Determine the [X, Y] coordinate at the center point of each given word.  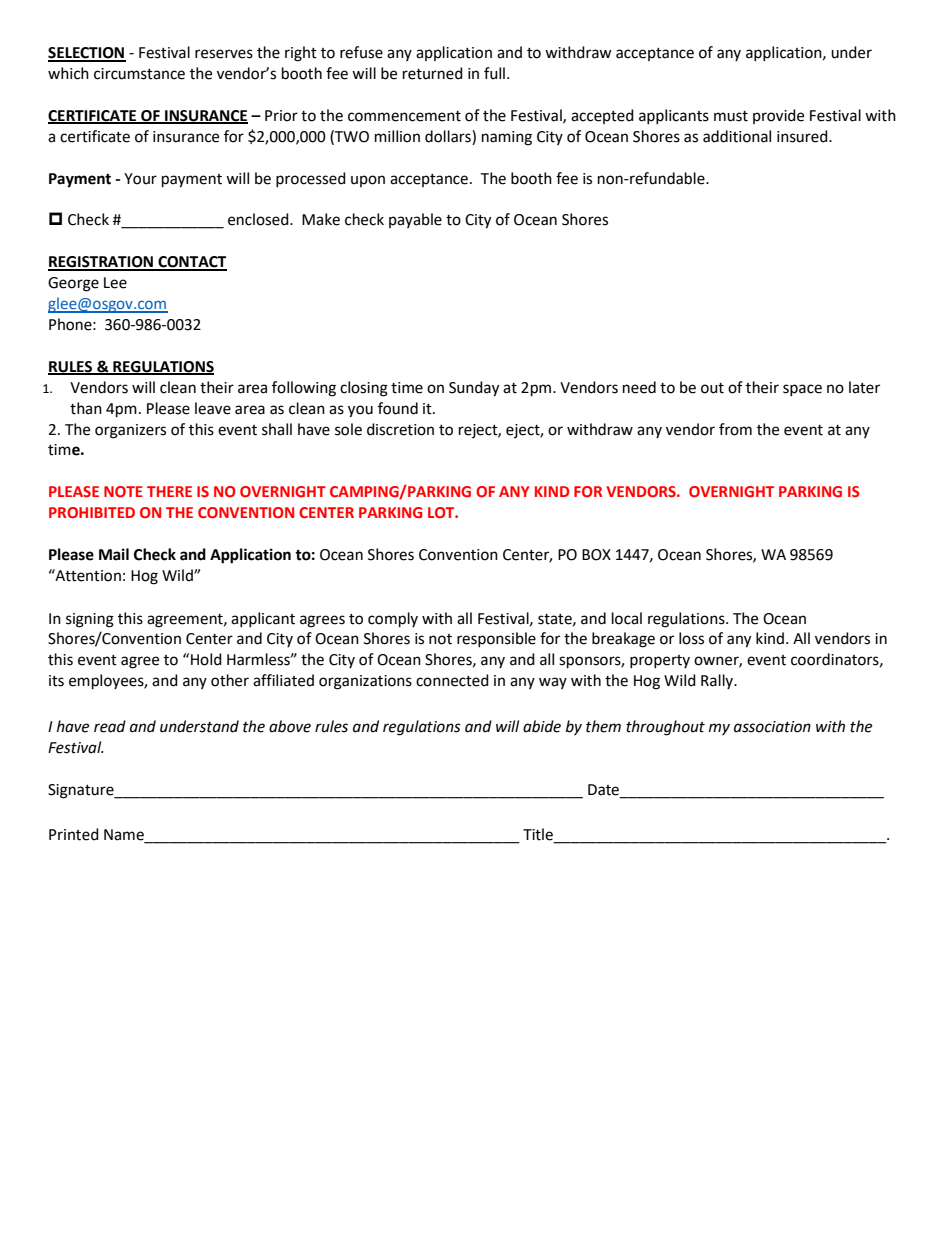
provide [778, 116]
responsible [496, 639]
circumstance [139, 74]
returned [433, 73]
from [735, 429]
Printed [74, 834]
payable [415, 220]
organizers [130, 431]
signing [90, 620]
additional [737, 136]
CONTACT [191, 263]
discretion [400, 429]
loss [691, 638]
